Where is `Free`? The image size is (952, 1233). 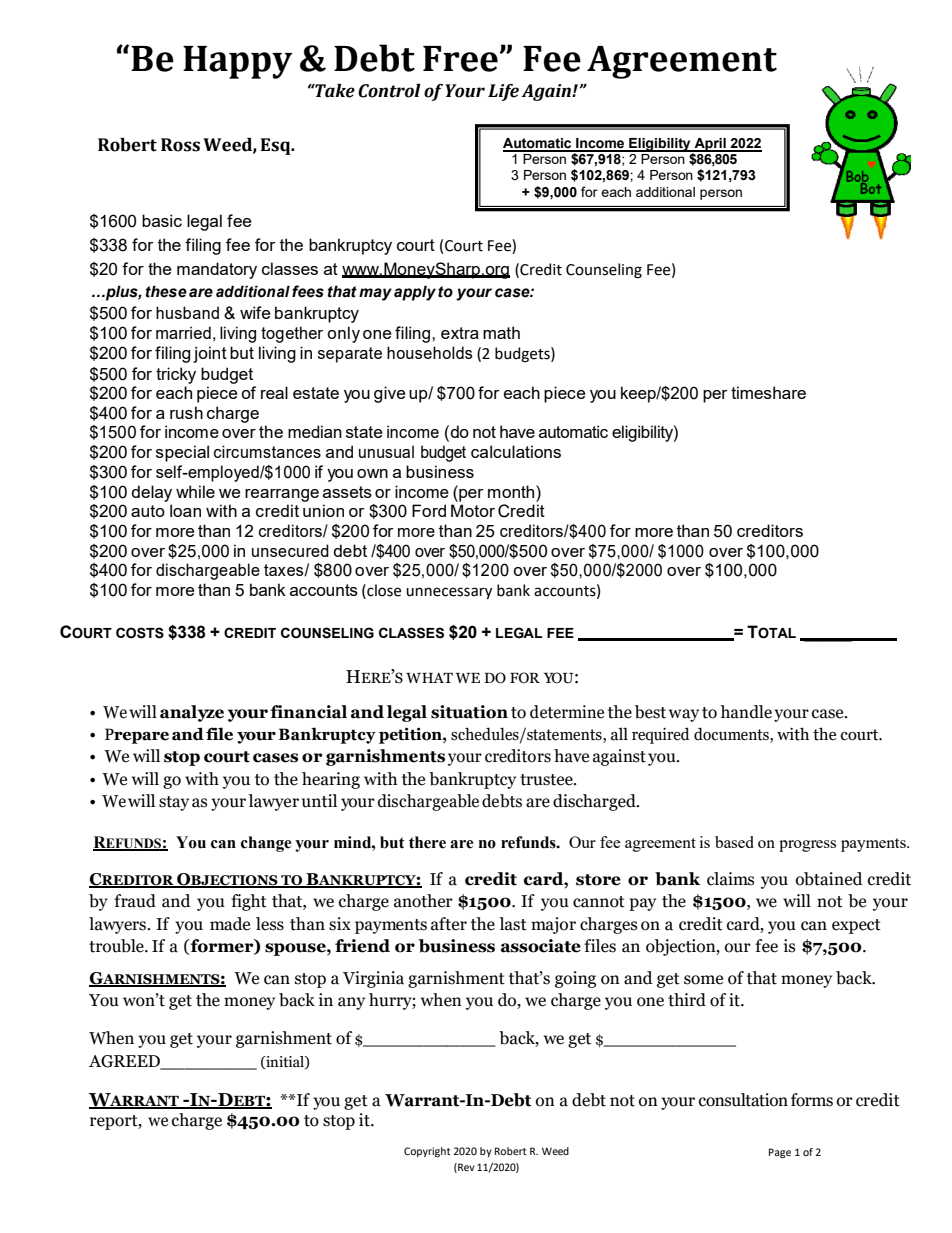
Free is located at coordinates (460, 59).
